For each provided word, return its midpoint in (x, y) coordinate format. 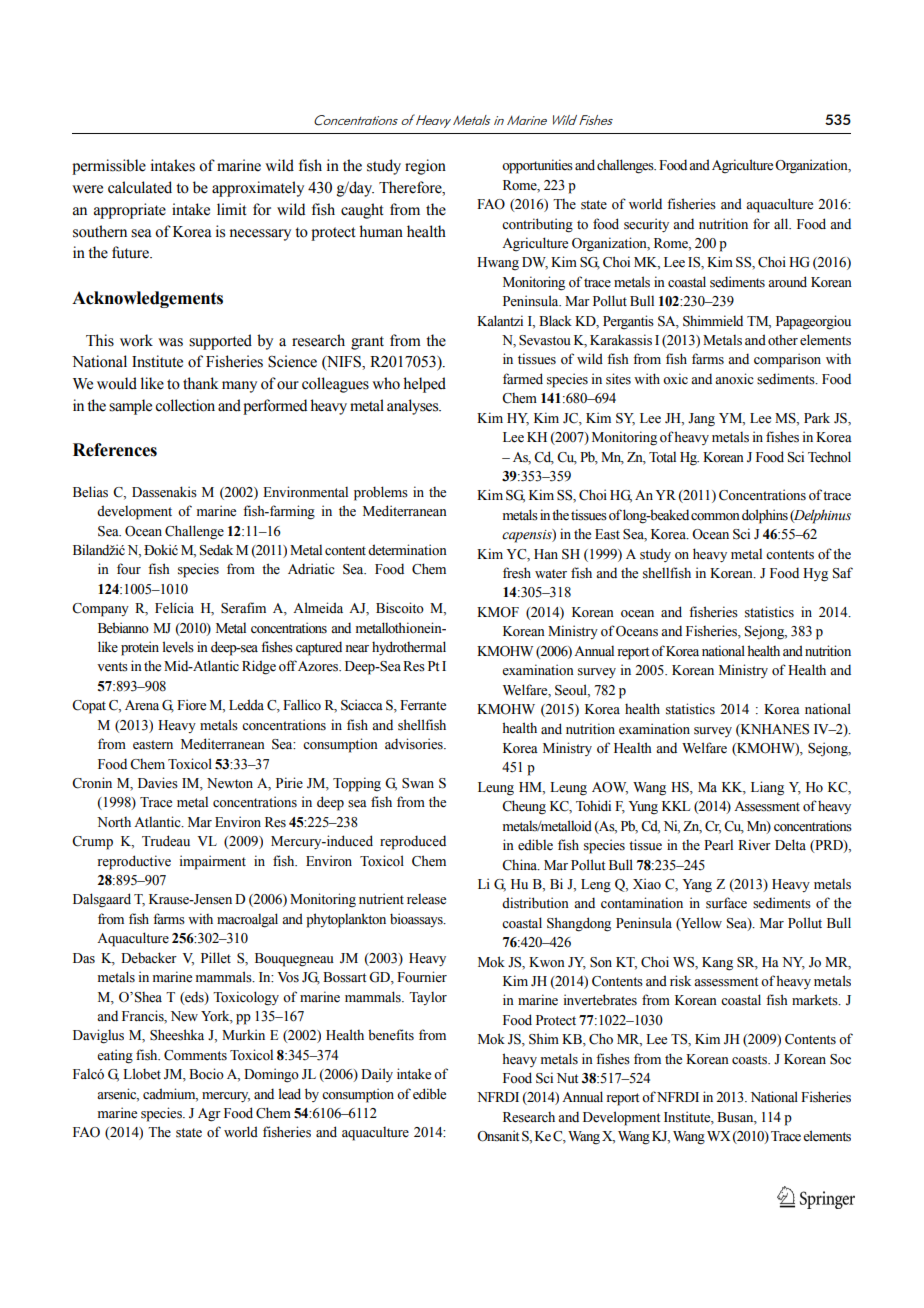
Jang (701, 420)
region (425, 167)
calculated (140, 187)
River (754, 845)
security (646, 225)
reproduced (413, 842)
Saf (843, 573)
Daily (377, 1075)
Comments (195, 1055)
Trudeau (166, 841)
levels (178, 647)
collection (185, 405)
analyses (414, 407)
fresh (517, 573)
